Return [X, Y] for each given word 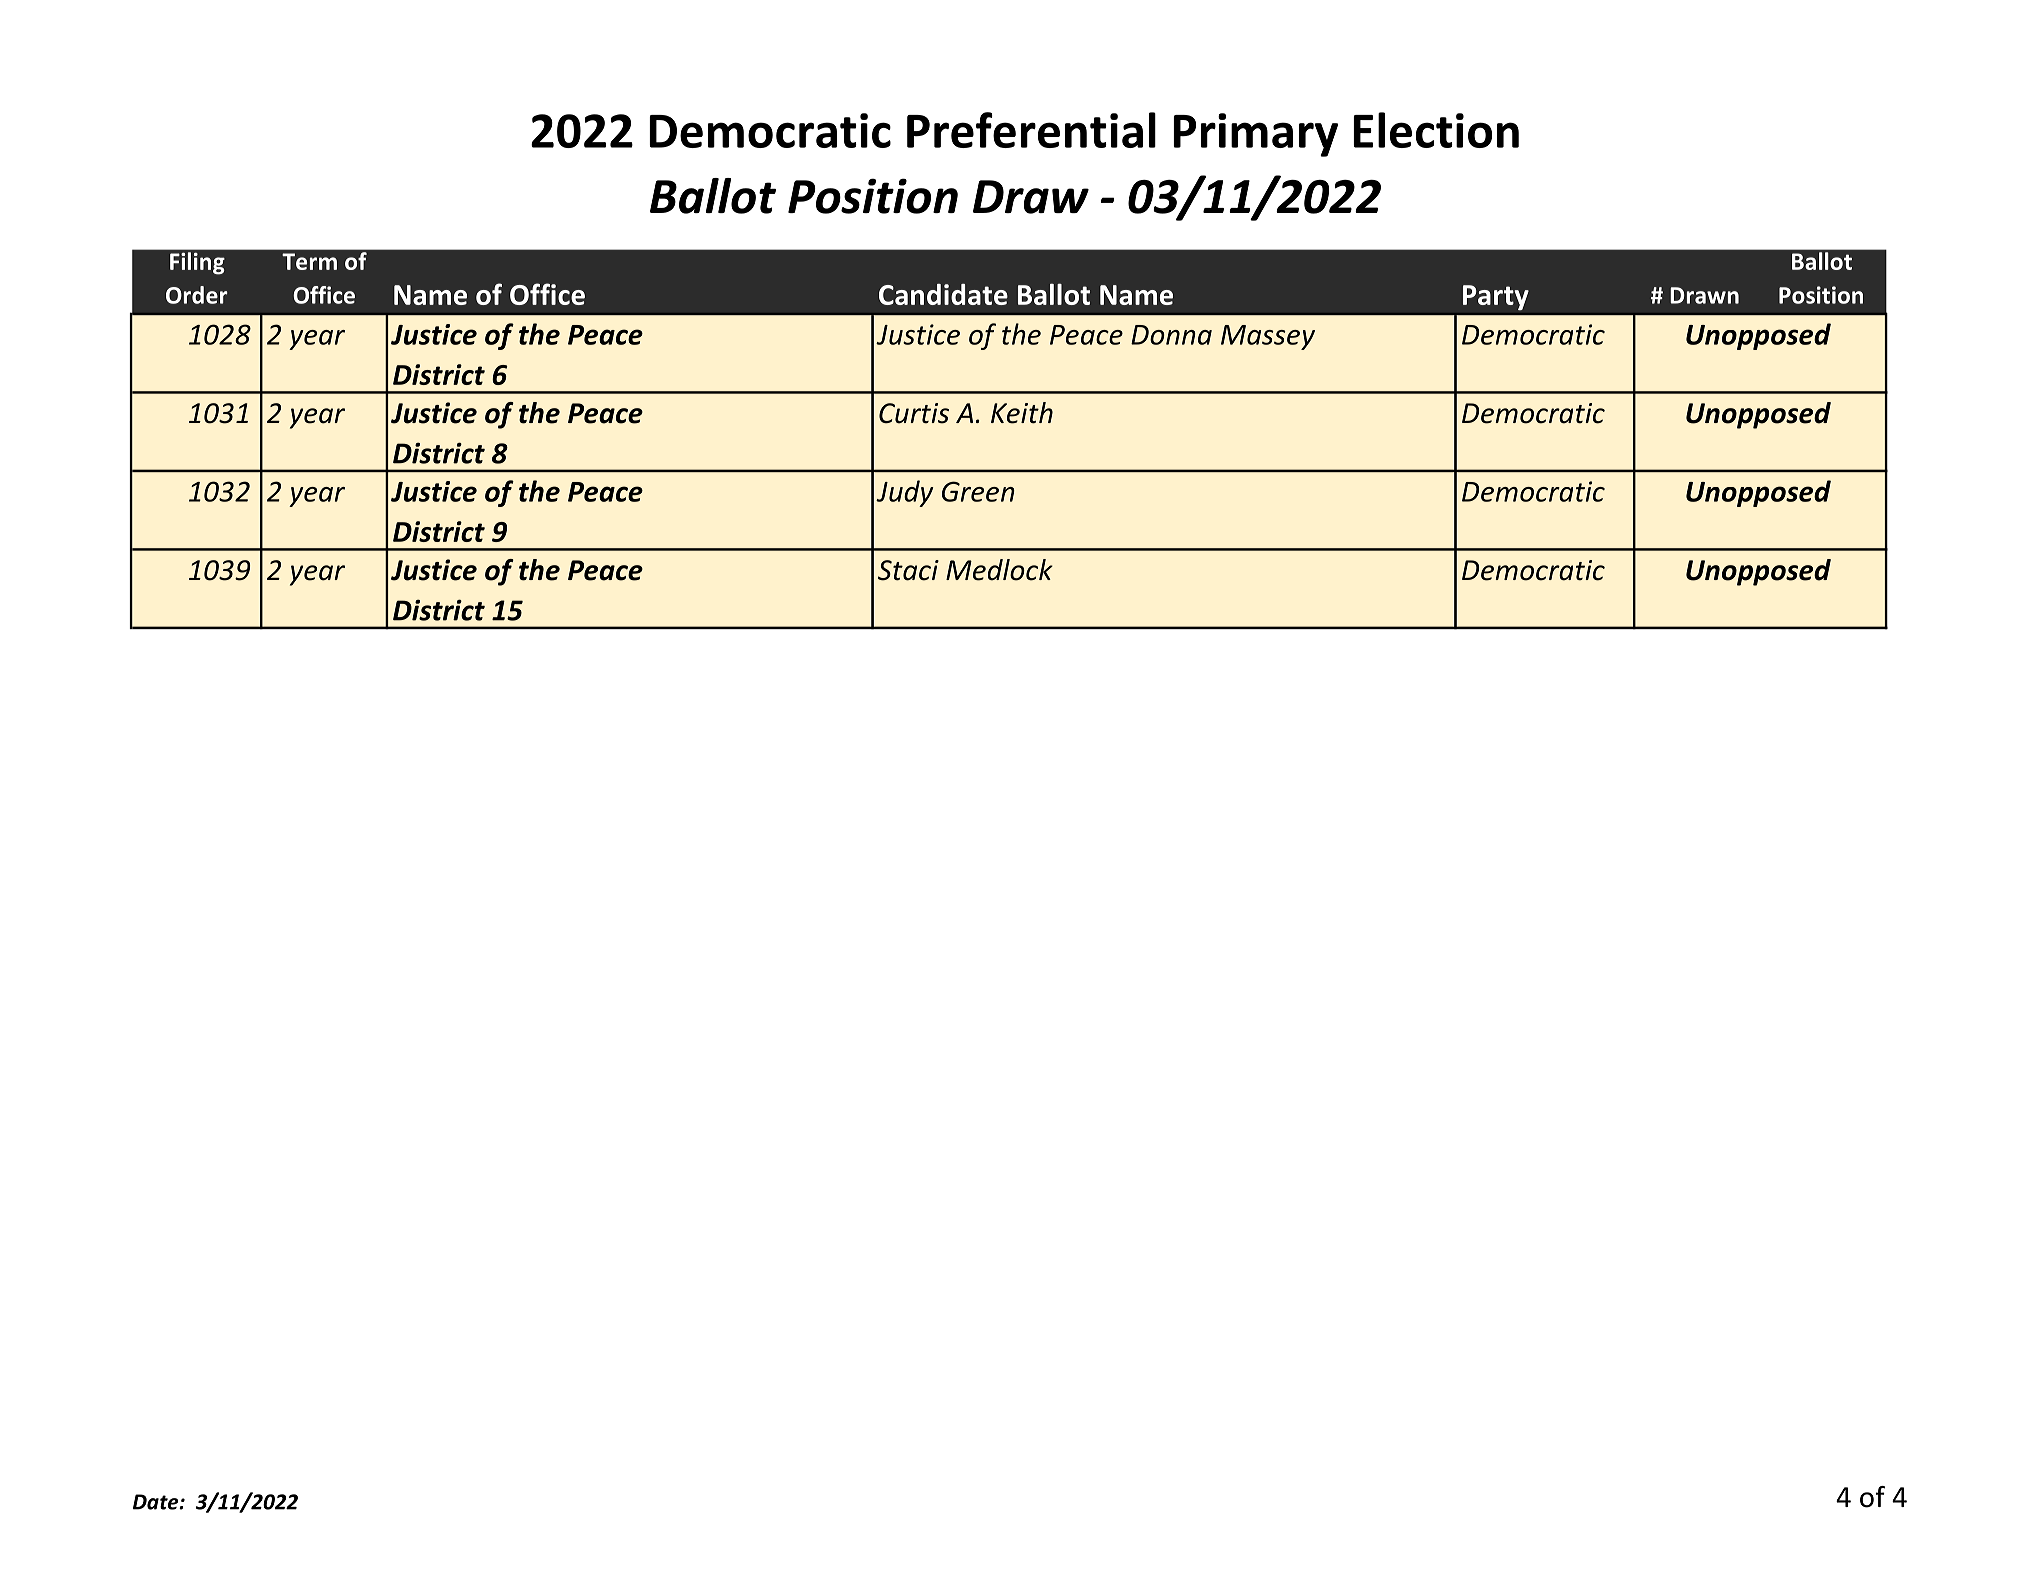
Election [1436, 130]
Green [978, 491]
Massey [1268, 337]
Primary [1255, 135]
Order [197, 295]
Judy [904, 493]
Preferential [1031, 130]
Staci [908, 570]
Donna [1171, 335]
